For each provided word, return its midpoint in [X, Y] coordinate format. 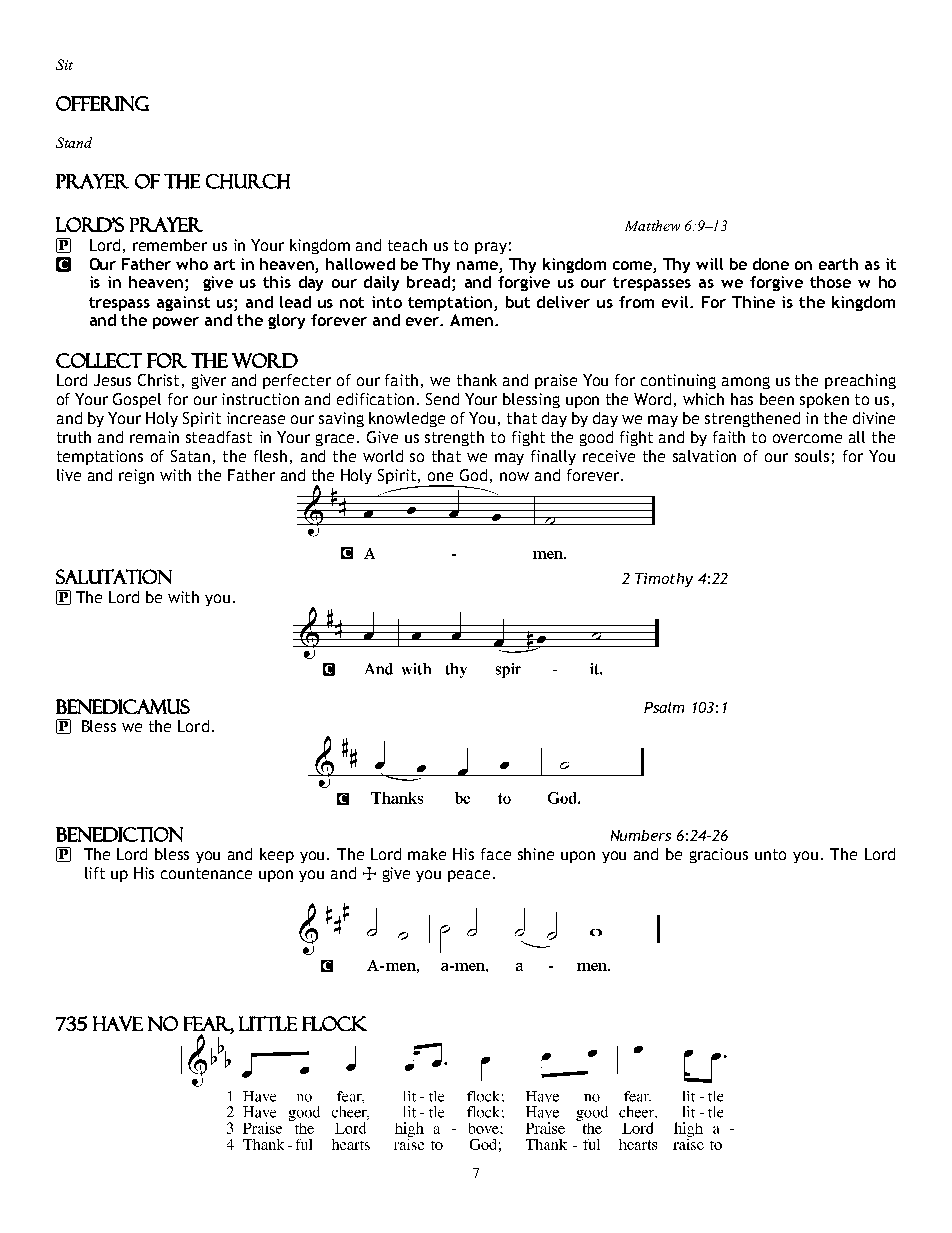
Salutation [114, 576]
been [777, 399]
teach [407, 245]
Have [118, 1023]
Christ [158, 380]
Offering [102, 103]
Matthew [652, 225]
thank [477, 380]
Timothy [664, 580]
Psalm [664, 707]
